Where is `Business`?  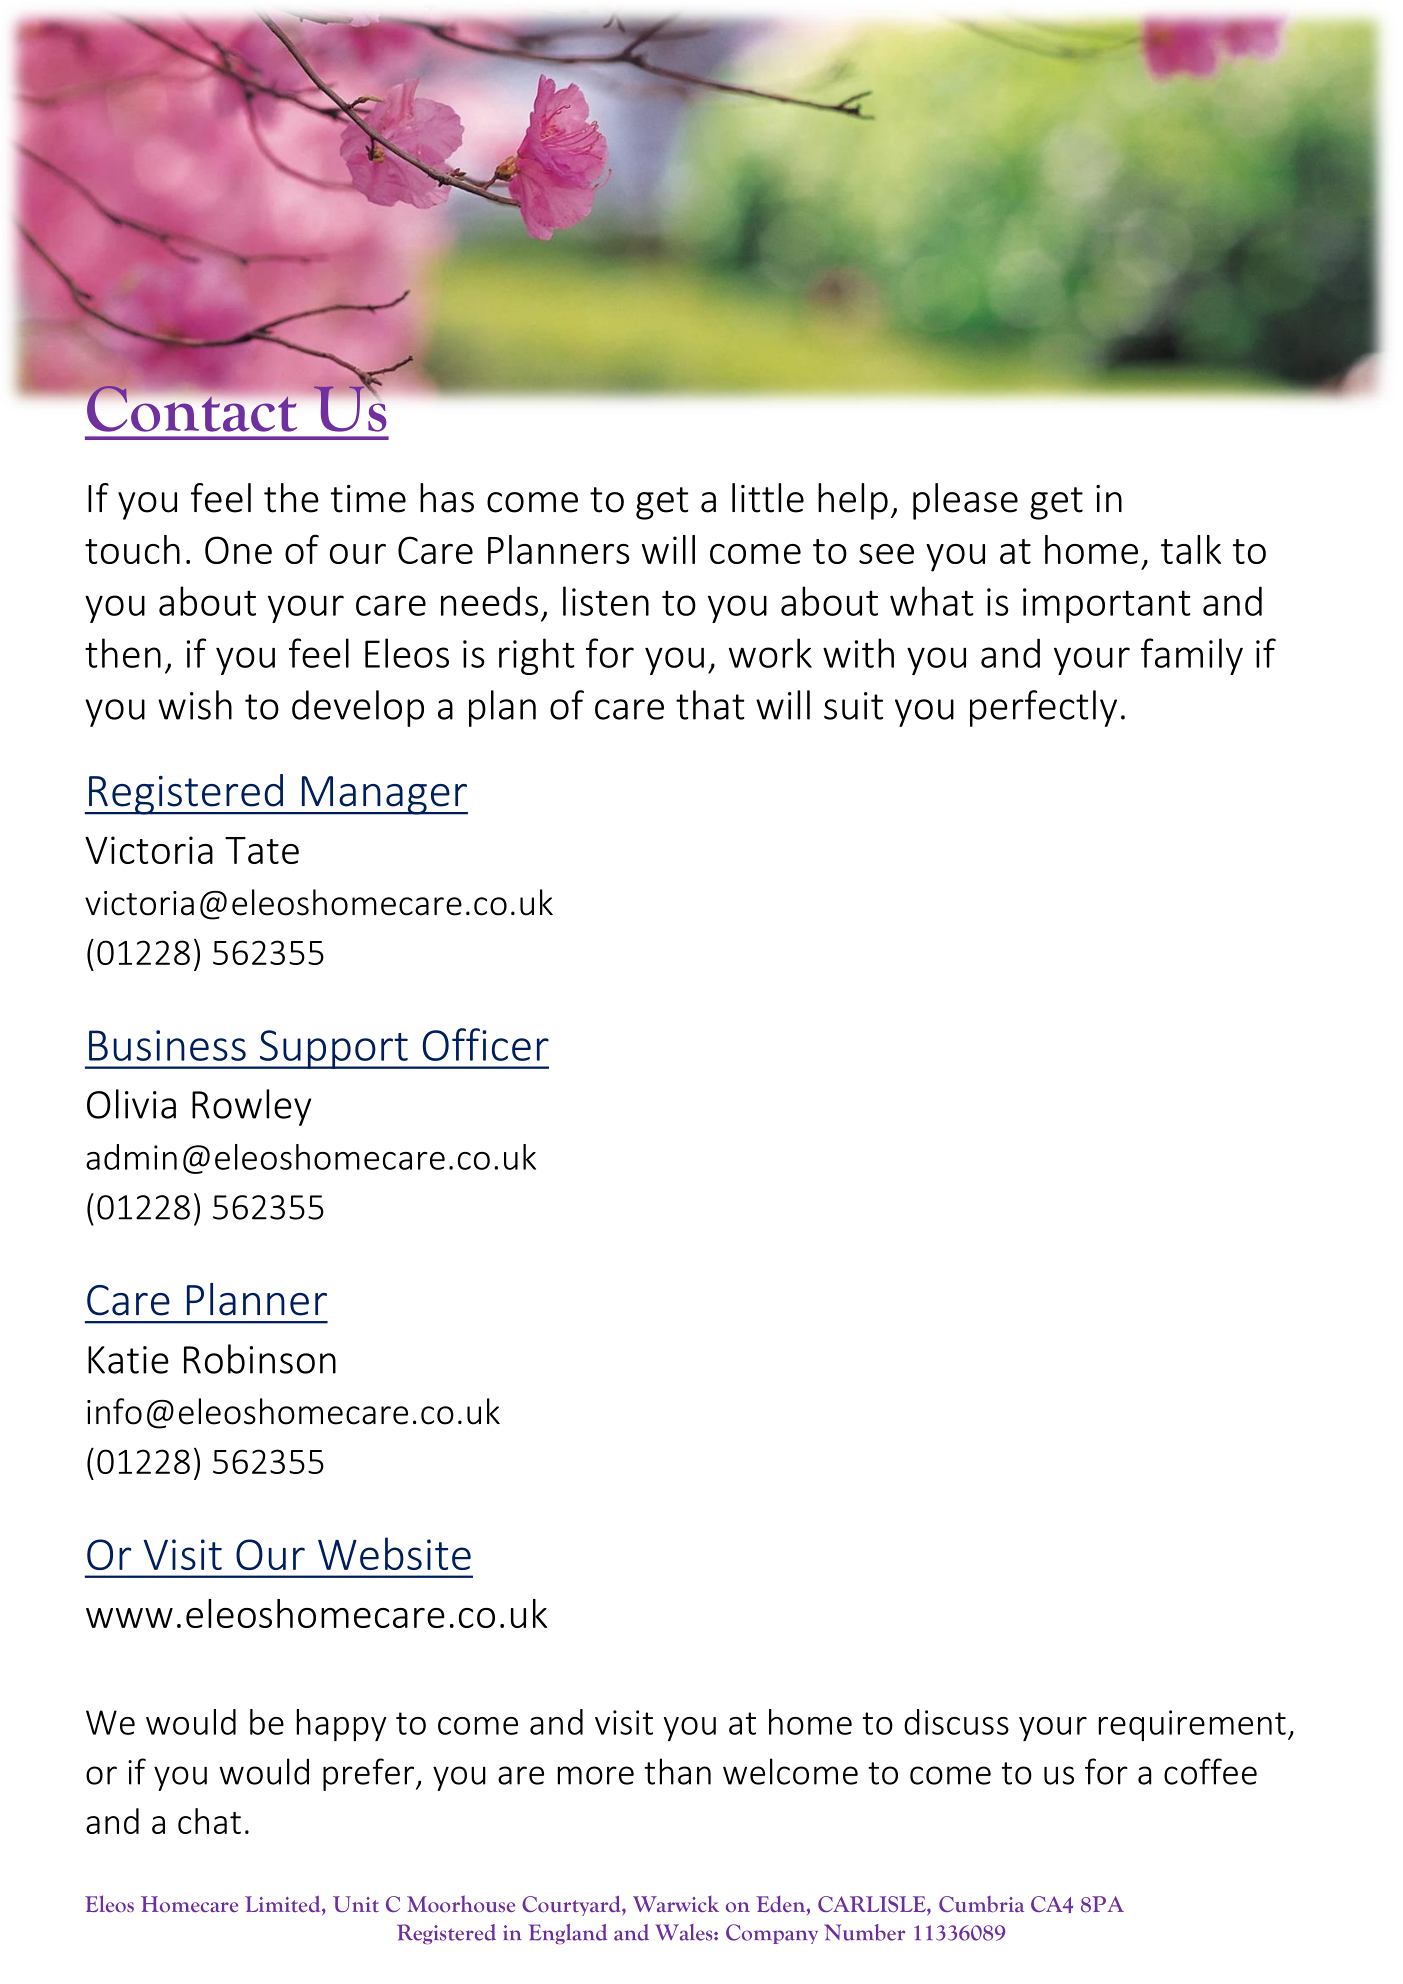
Business is located at coordinates (167, 1045).
